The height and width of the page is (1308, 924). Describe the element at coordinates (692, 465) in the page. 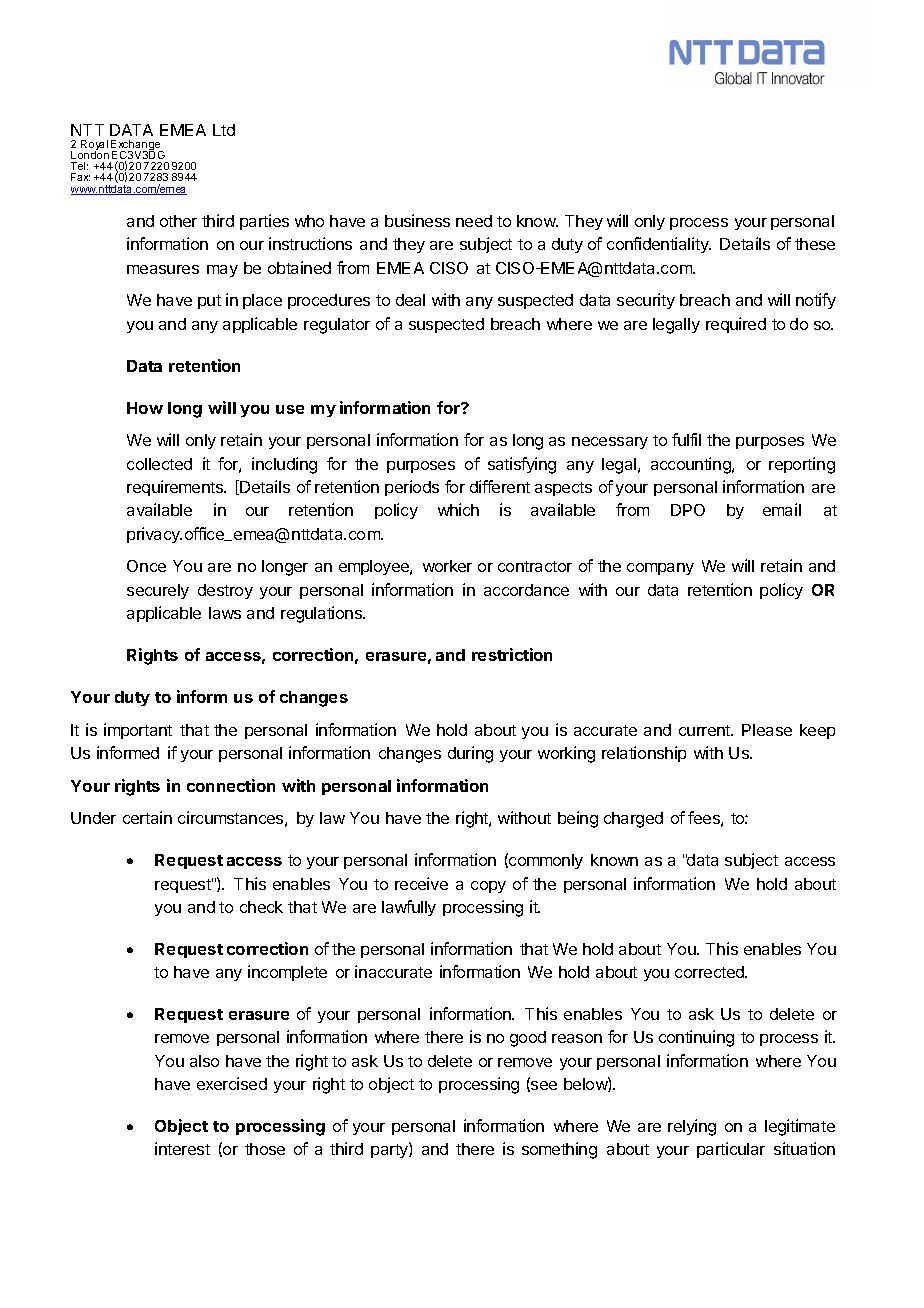

I see `accounting` at that location.
